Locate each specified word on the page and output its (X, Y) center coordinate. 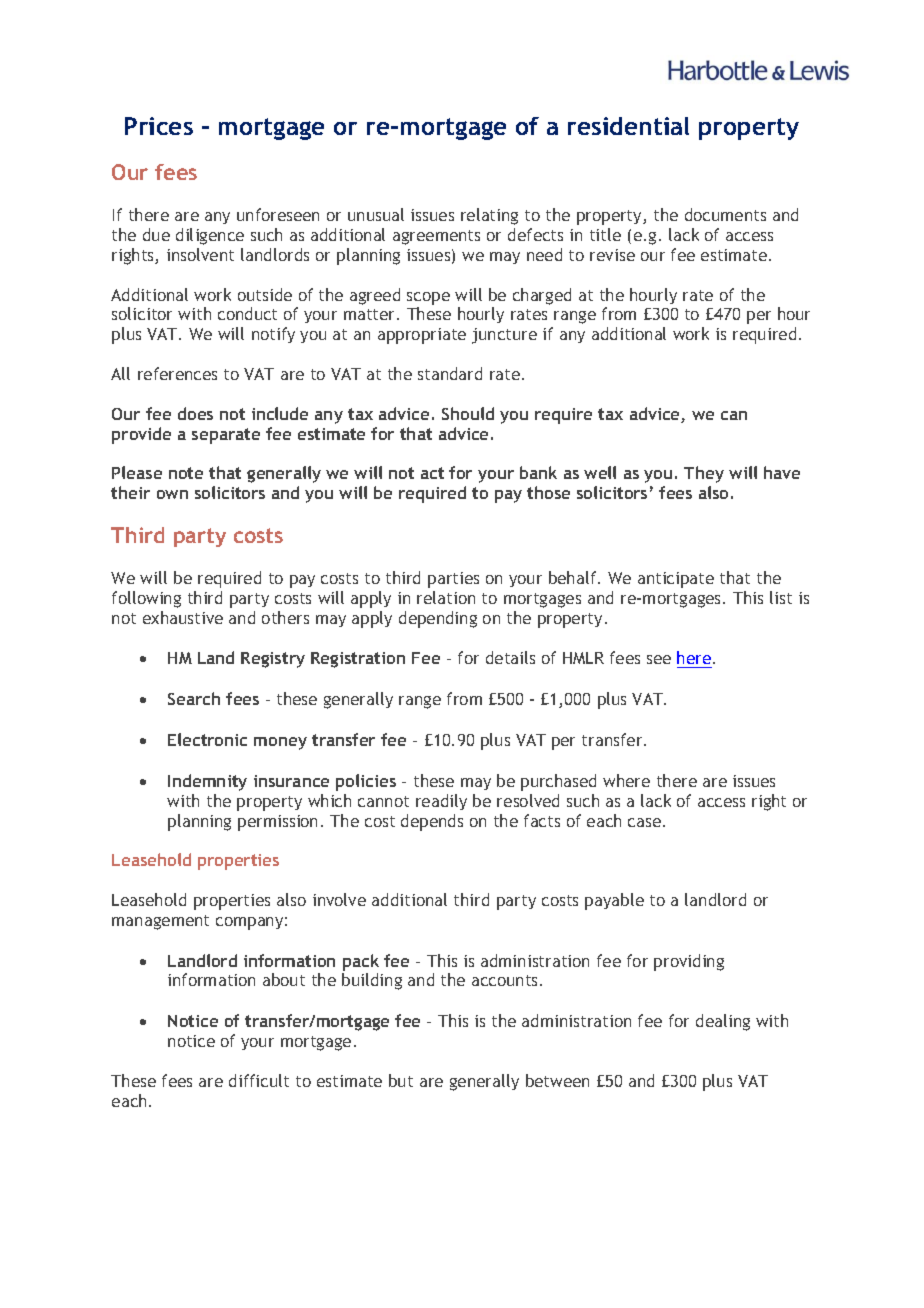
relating (489, 216)
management (160, 922)
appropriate (422, 336)
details (510, 657)
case (646, 822)
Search (194, 698)
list (781, 597)
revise (612, 255)
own (172, 494)
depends (432, 822)
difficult (259, 1080)
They (704, 474)
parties (453, 580)
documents (725, 214)
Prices (159, 126)
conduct (247, 313)
